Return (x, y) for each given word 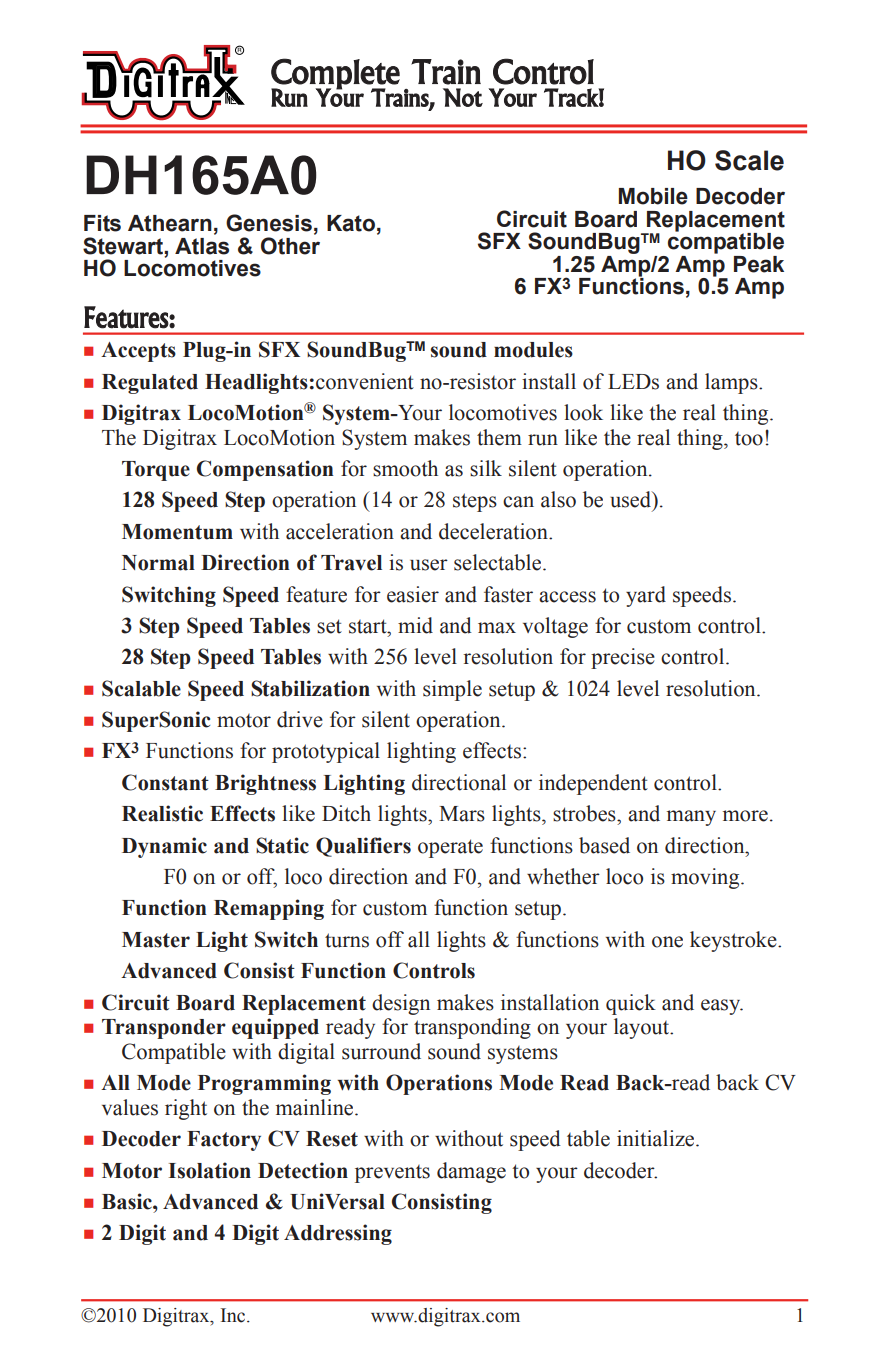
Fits (102, 223)
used (632, 500)
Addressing (338, 1234)
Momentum (177, 532)
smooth (405, 468)
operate (450, 848)
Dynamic (164, 847)
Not (463, 97)
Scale (749, 160)
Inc (234, 1315)
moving (706, 878)
